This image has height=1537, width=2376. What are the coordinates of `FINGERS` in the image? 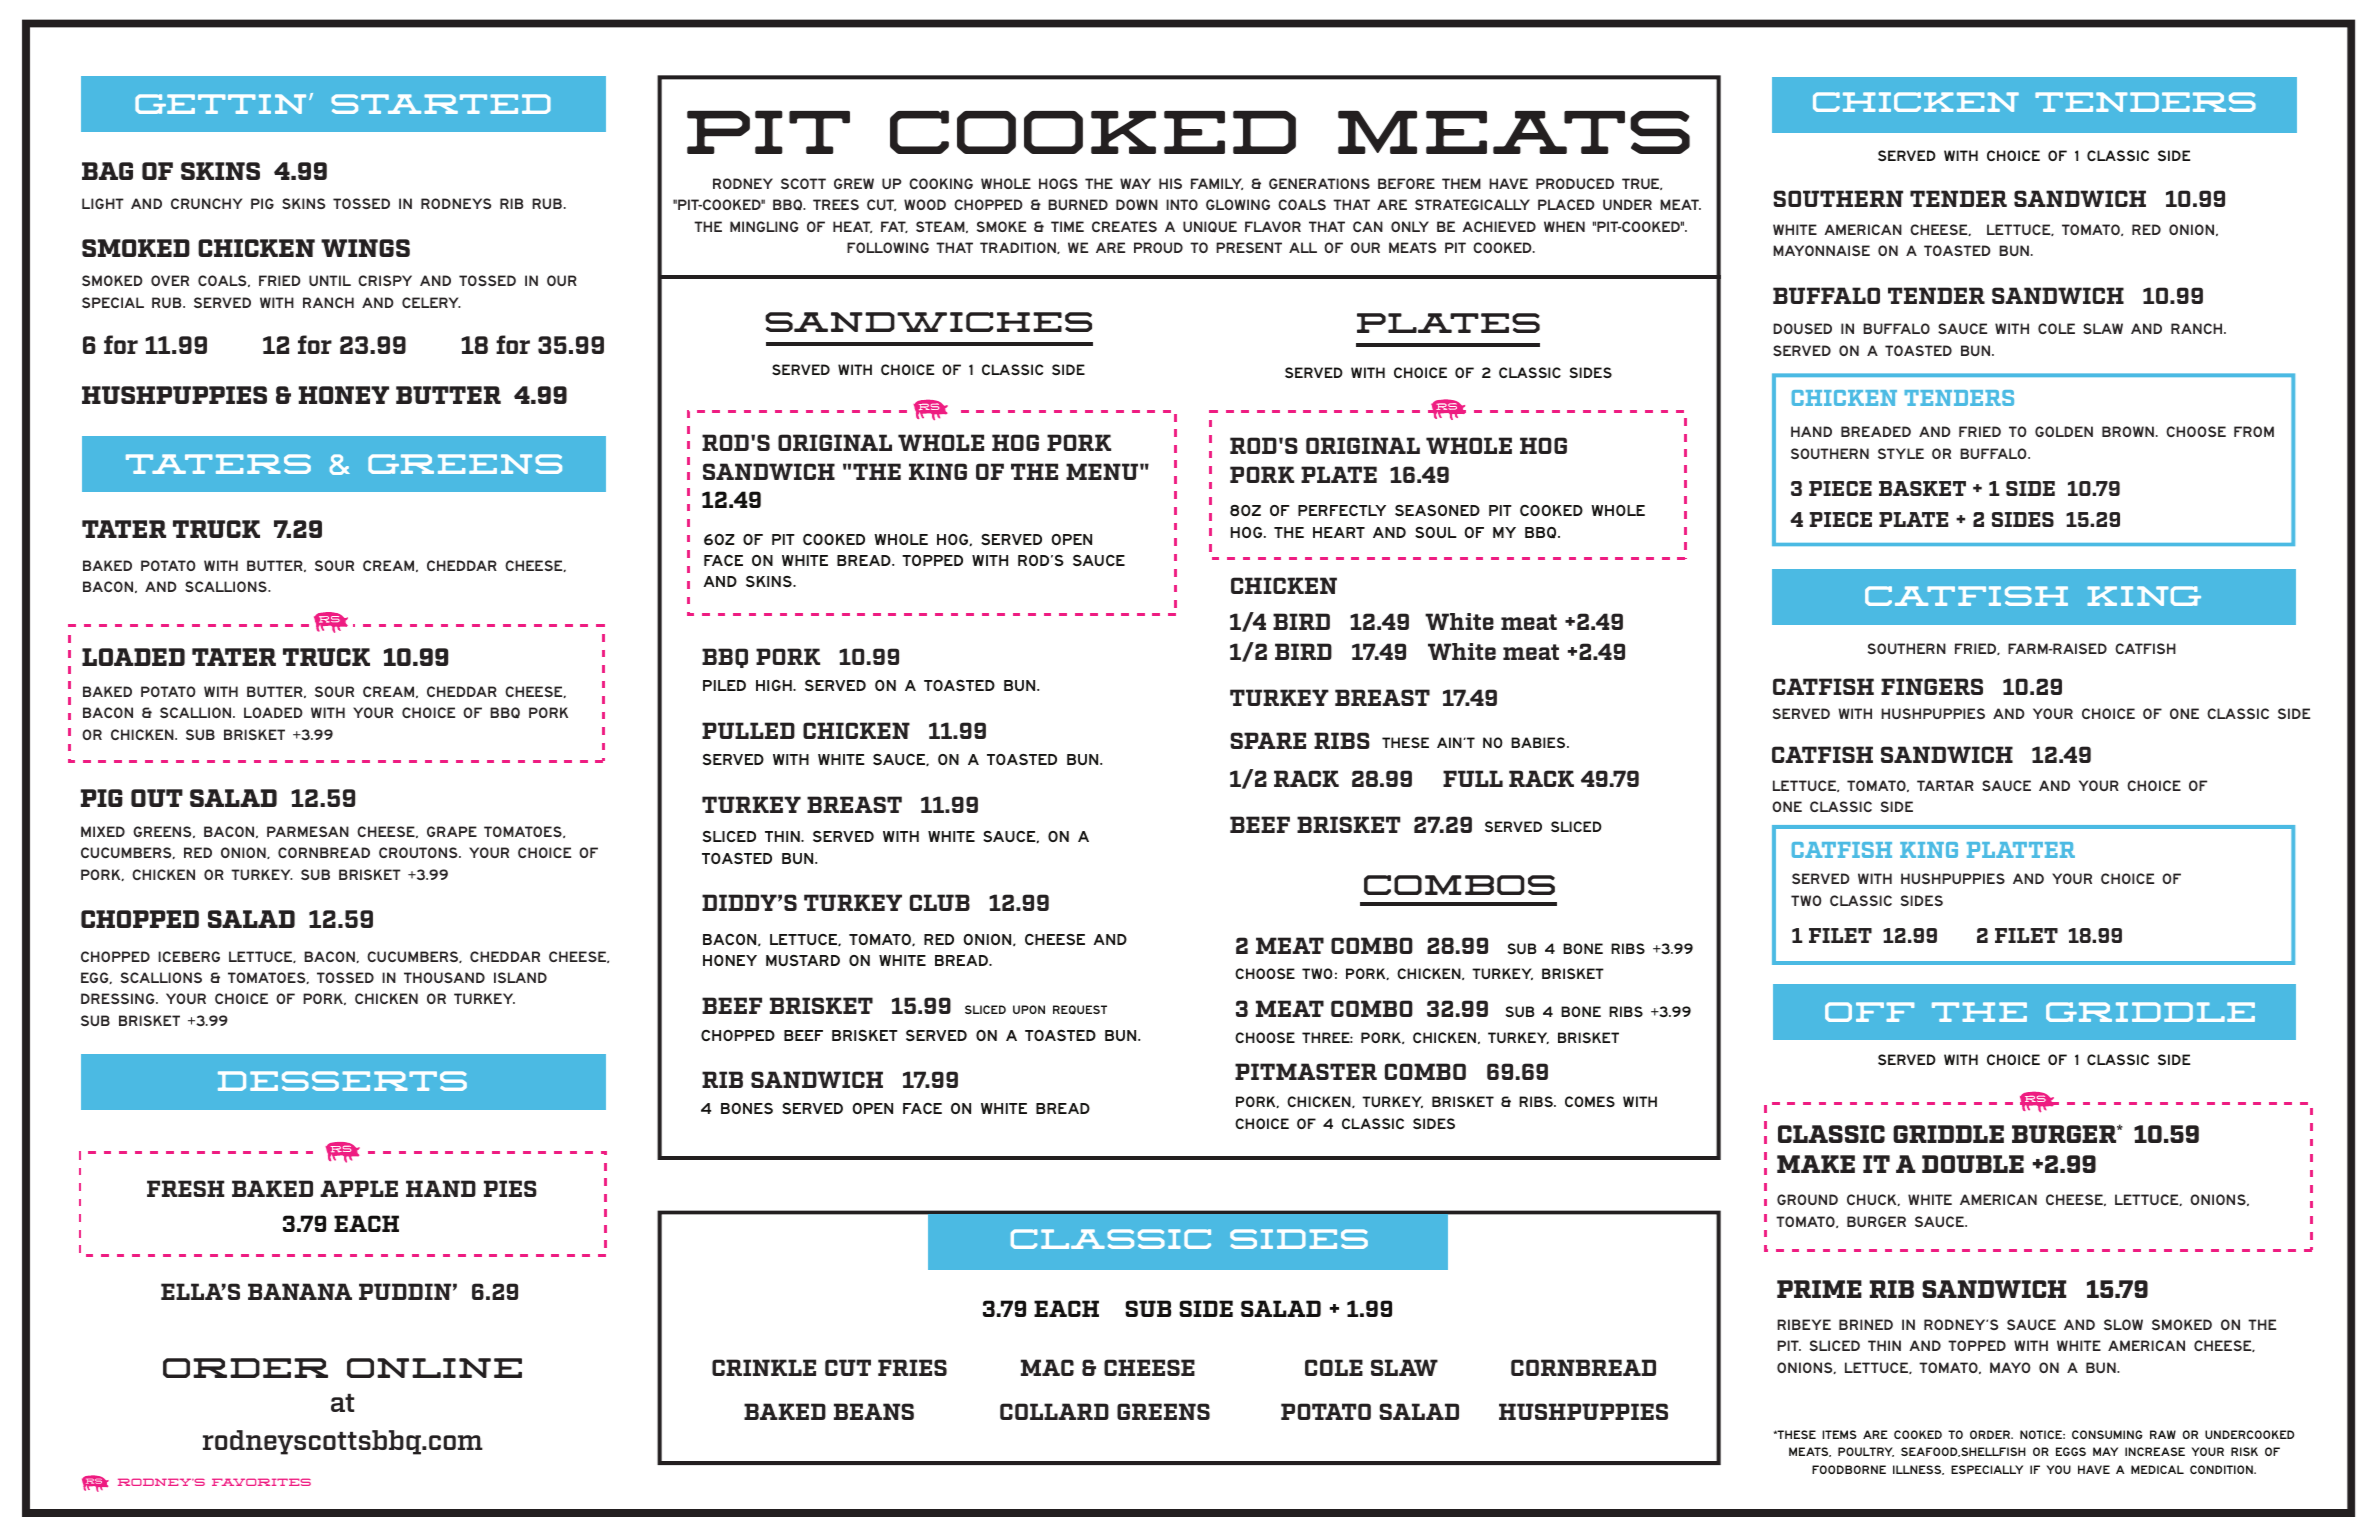 It's located at (1932, 686).
